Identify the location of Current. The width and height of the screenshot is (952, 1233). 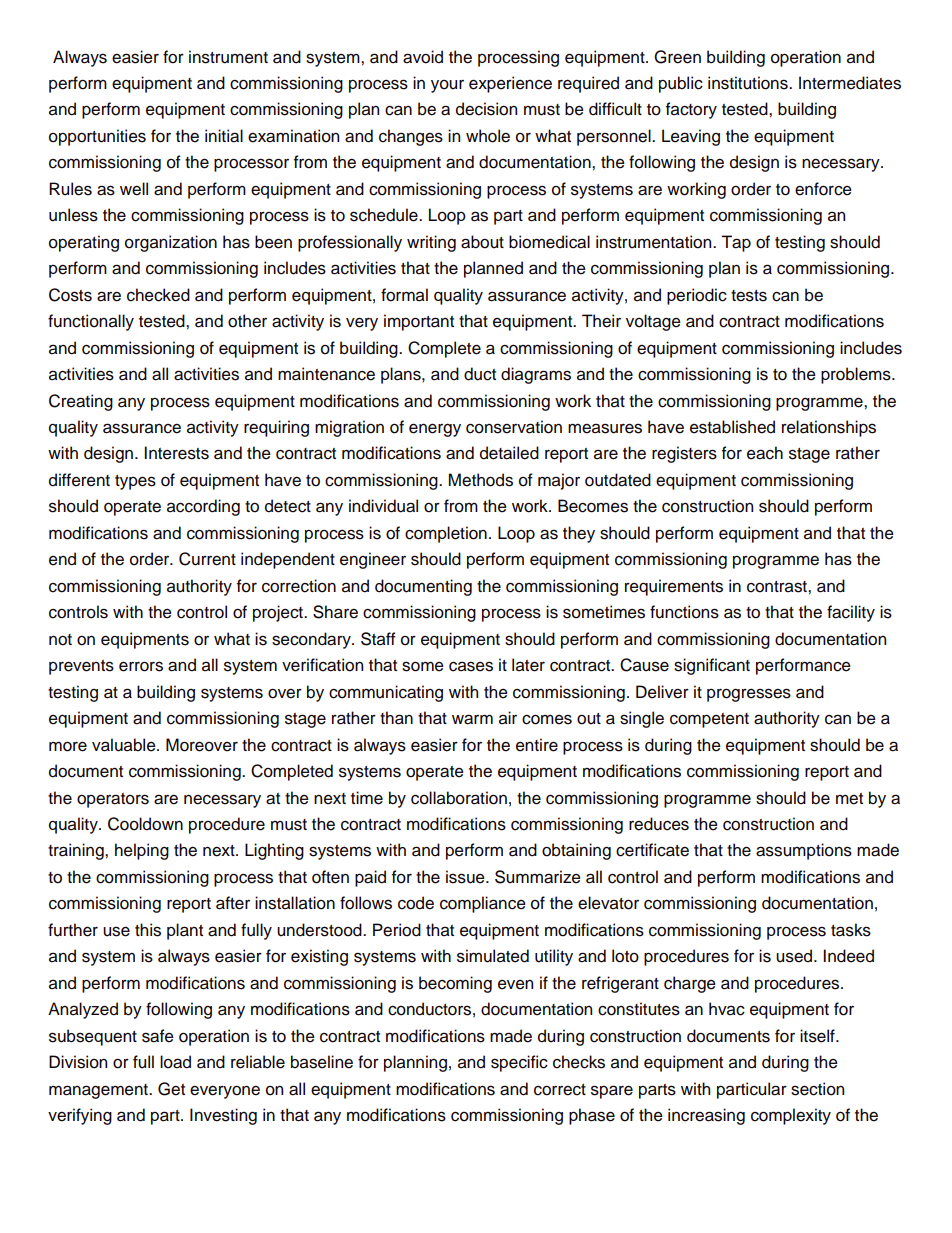
(207, 559).
